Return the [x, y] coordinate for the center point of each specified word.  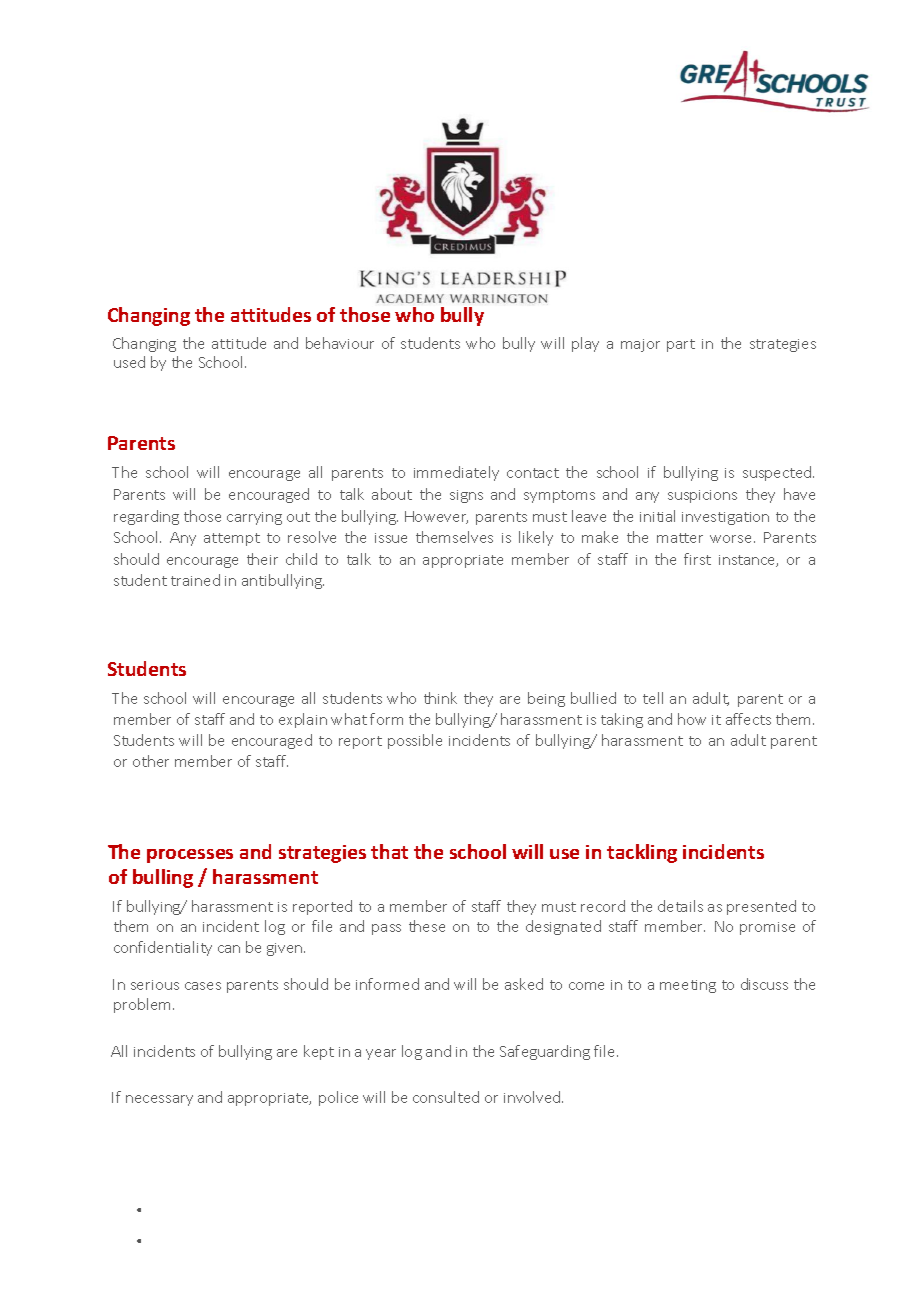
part [681, 345]
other [151, 761]
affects [748, 719]
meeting [688, 986]
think [440, 698]
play [585, 344]
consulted [446, 1097]
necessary [159, 1100]
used [129, 362]
